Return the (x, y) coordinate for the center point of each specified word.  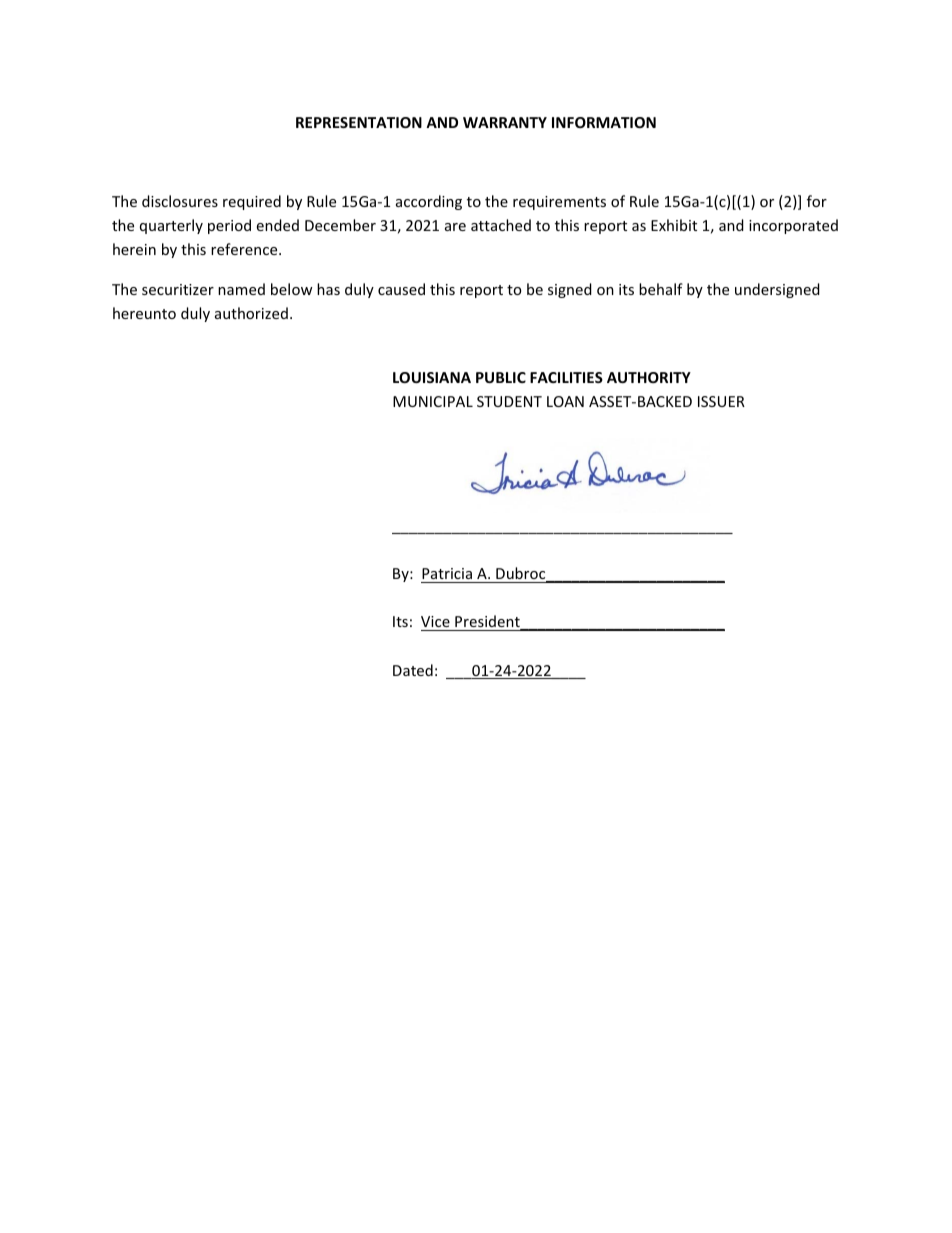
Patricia (447, 573)
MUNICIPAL (433, 401)
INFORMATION (604, 122)
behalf (661, 289)
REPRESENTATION (359, 122)
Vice (436, 623)
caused (401, 289)
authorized (251, 313)
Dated (413, 670)
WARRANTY (505, 122)
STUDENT (509, 401)
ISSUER (721, 401)
